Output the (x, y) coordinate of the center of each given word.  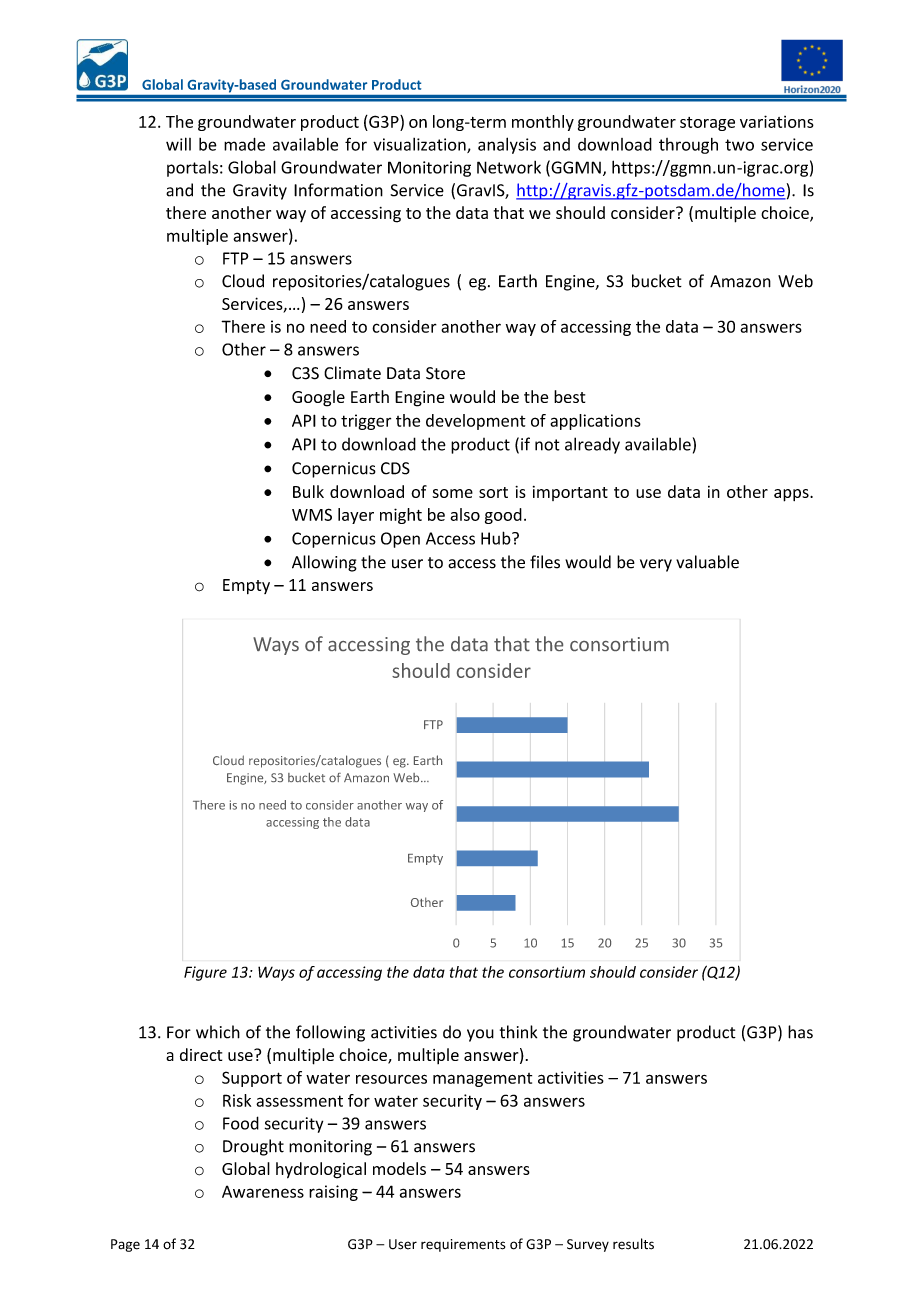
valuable (707, 562)
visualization (420, 145)
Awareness (263, 1191)
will (178, 144)
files (545, 562)
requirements (463, 1245)
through (688, 146)
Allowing (324, 563)
